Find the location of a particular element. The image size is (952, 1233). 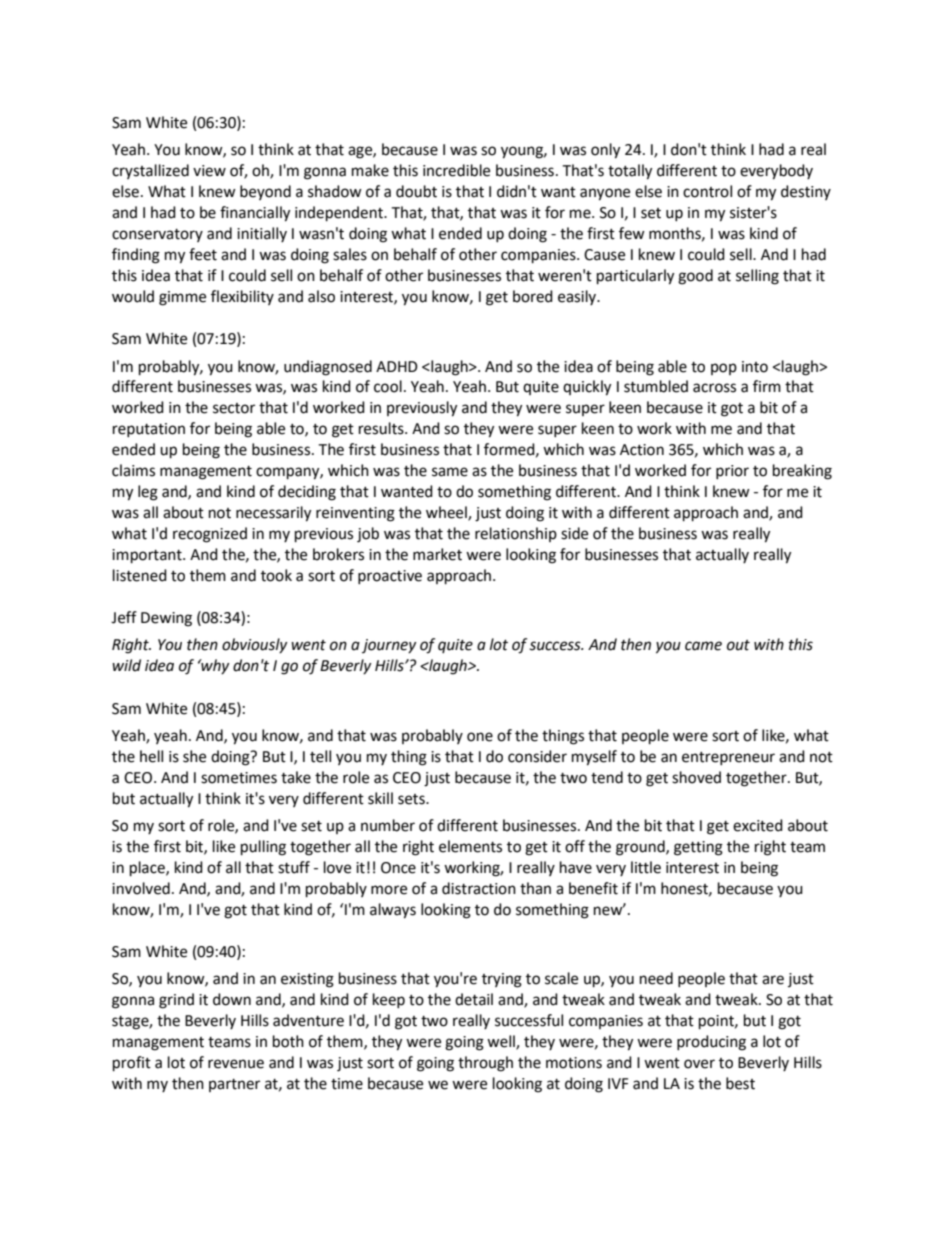

obviously is located at coordinates (254, 645).
